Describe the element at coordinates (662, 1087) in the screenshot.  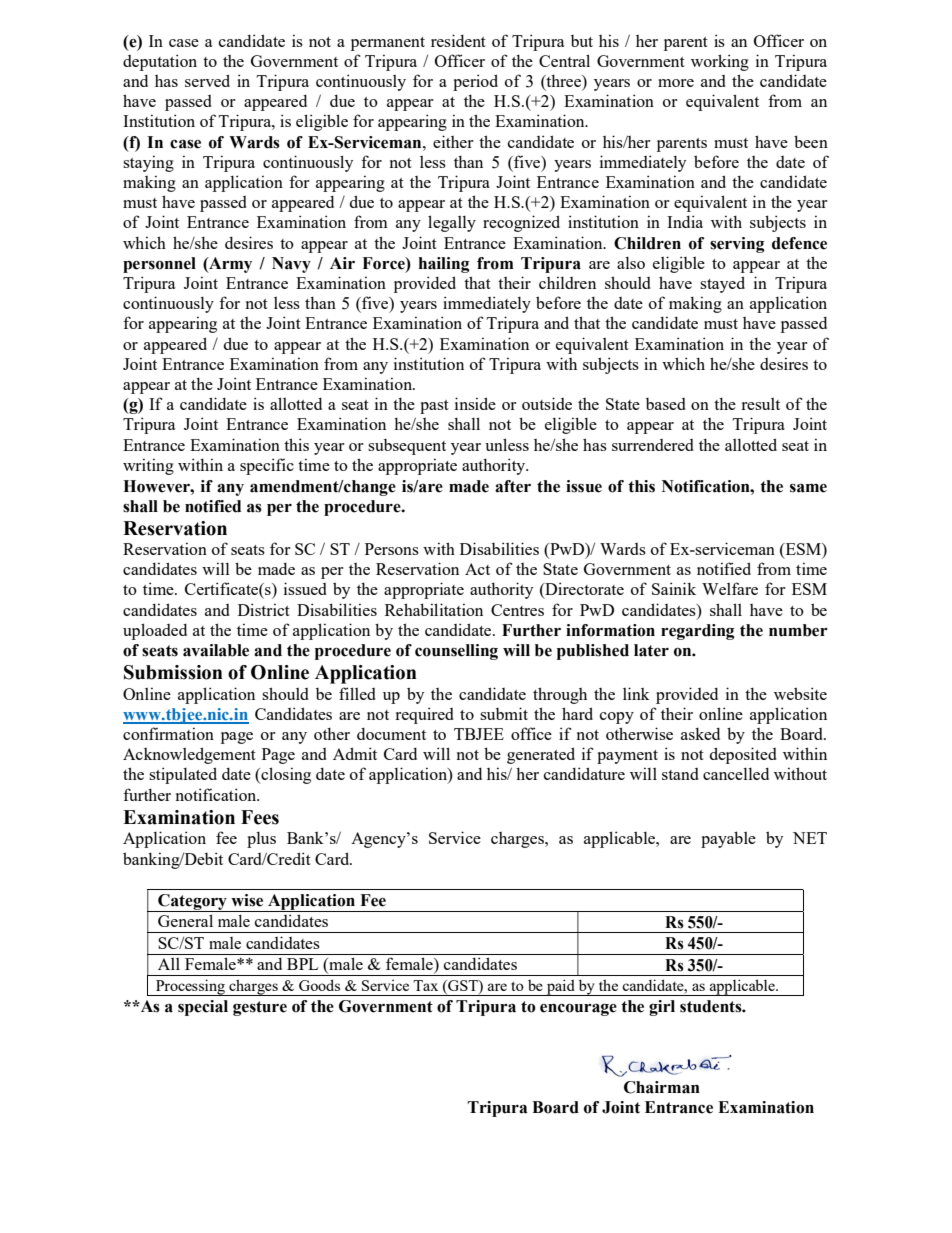
I see `Chairman` at that location.
